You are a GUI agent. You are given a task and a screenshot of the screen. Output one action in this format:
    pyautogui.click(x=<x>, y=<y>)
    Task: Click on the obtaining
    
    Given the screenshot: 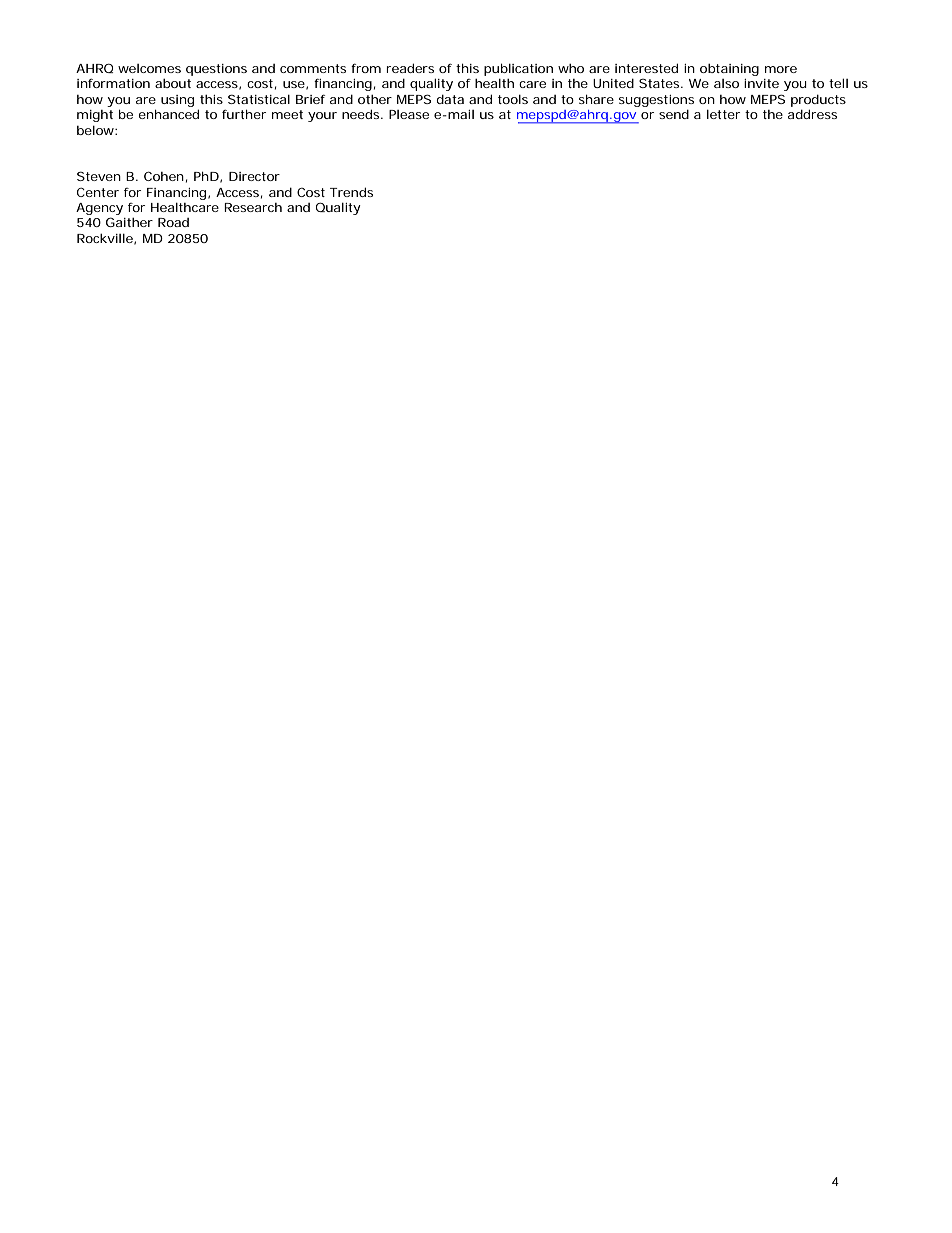 What is the action you would take?
    pyautogui.click(x=729, y=70)
